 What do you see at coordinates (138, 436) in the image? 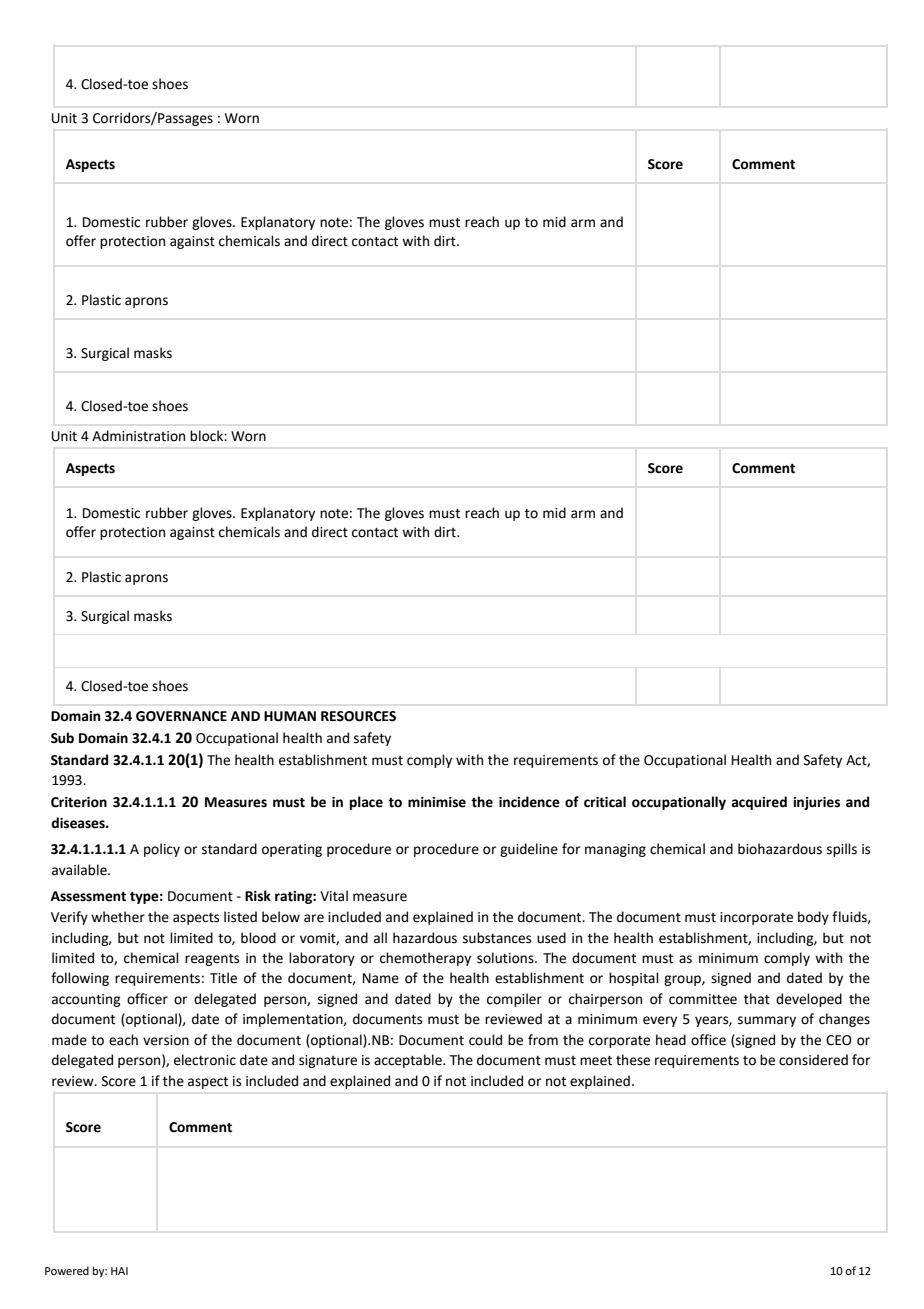
I see `Administration` at bounding box center [138, 436].
